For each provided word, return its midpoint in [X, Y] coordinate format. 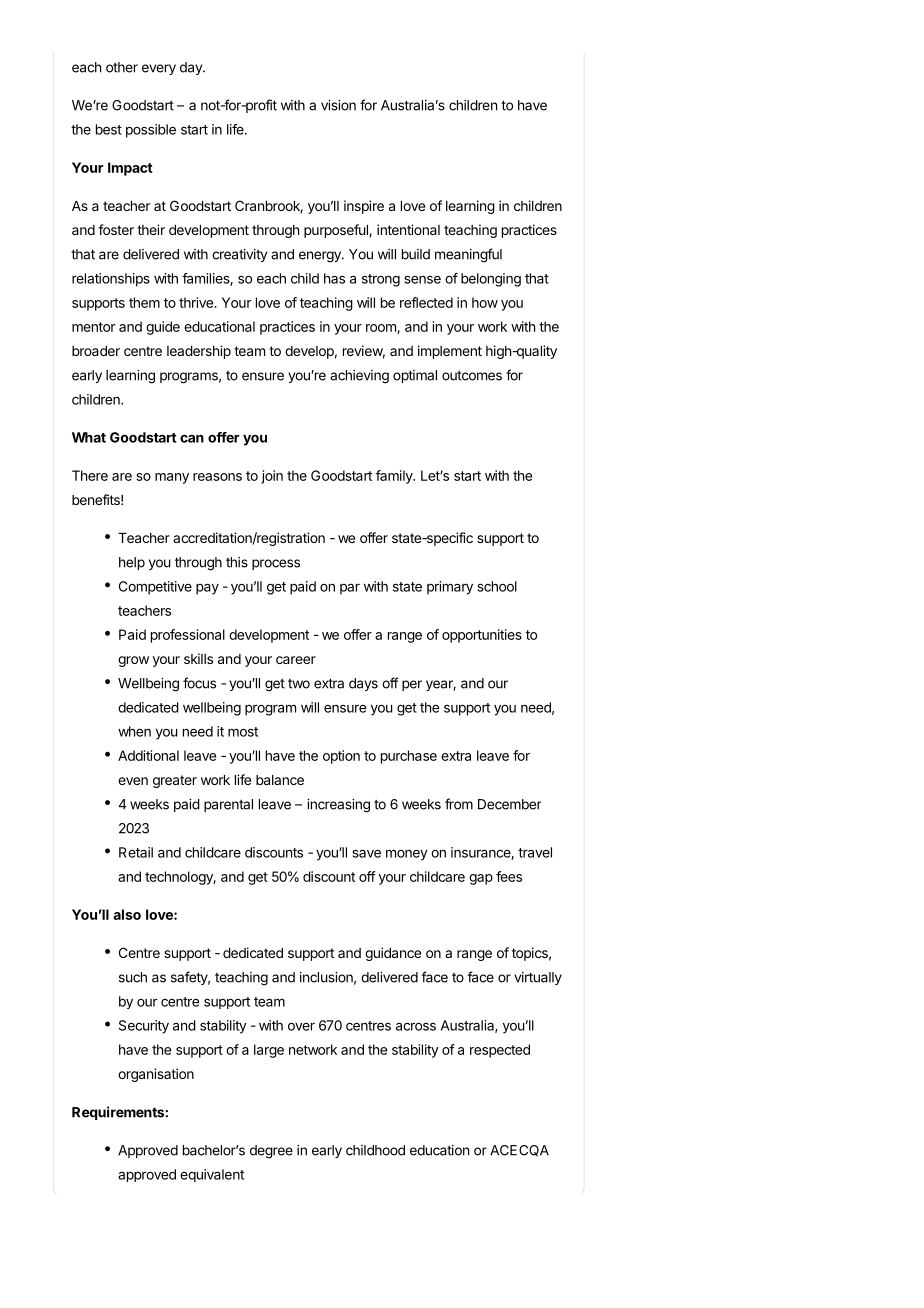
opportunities [482, 636]
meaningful [468, 255]
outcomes [472, 376]
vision [338, 105]
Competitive [155, 588]
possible [151, 131]
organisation [156, 1075]
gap [481, 879]
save [367, 853]
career [296, 660]
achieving [359, 377]
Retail [136, 852]
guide [163, 328]
